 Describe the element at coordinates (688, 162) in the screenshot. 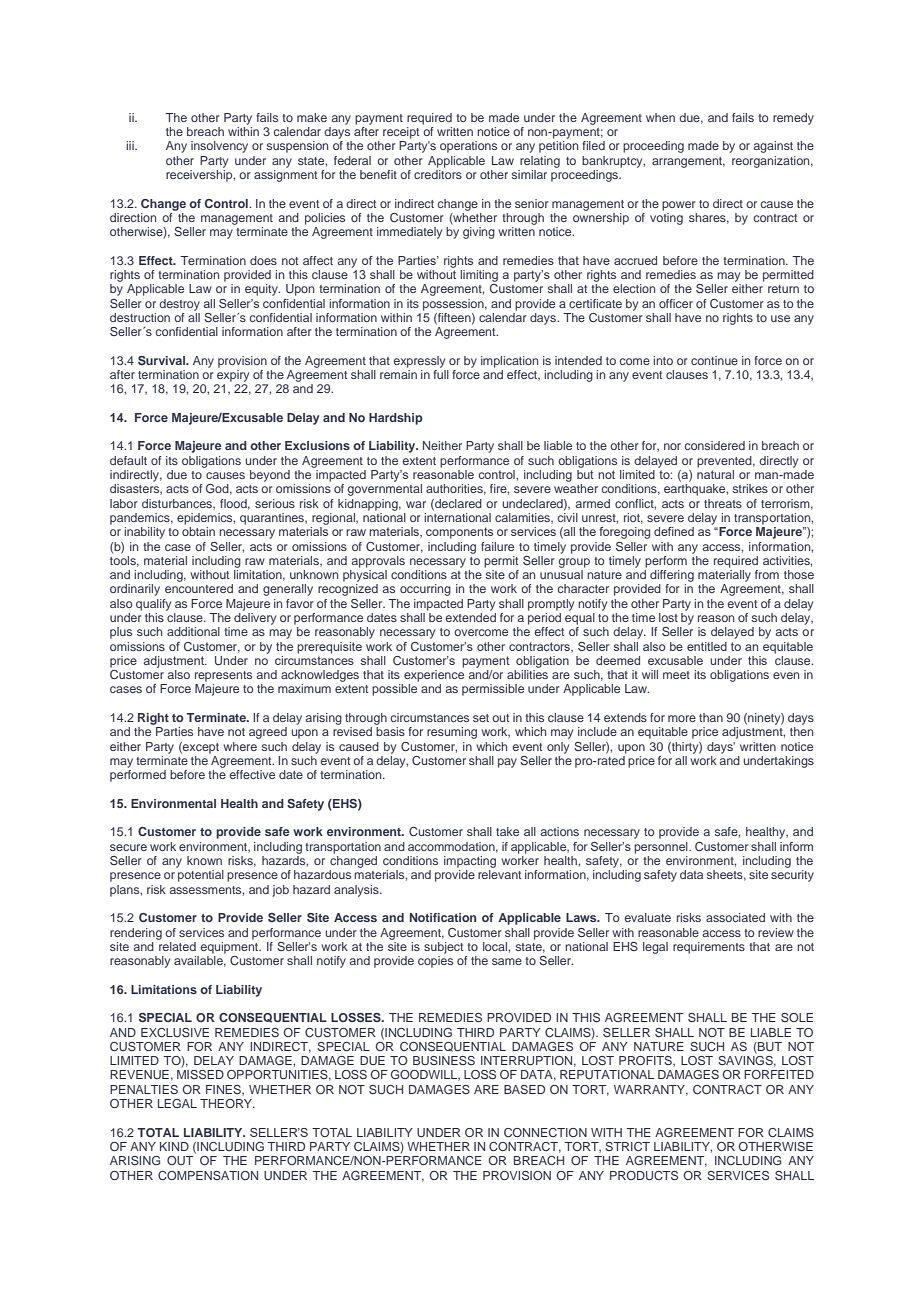

I see `arrangement` at that location.
